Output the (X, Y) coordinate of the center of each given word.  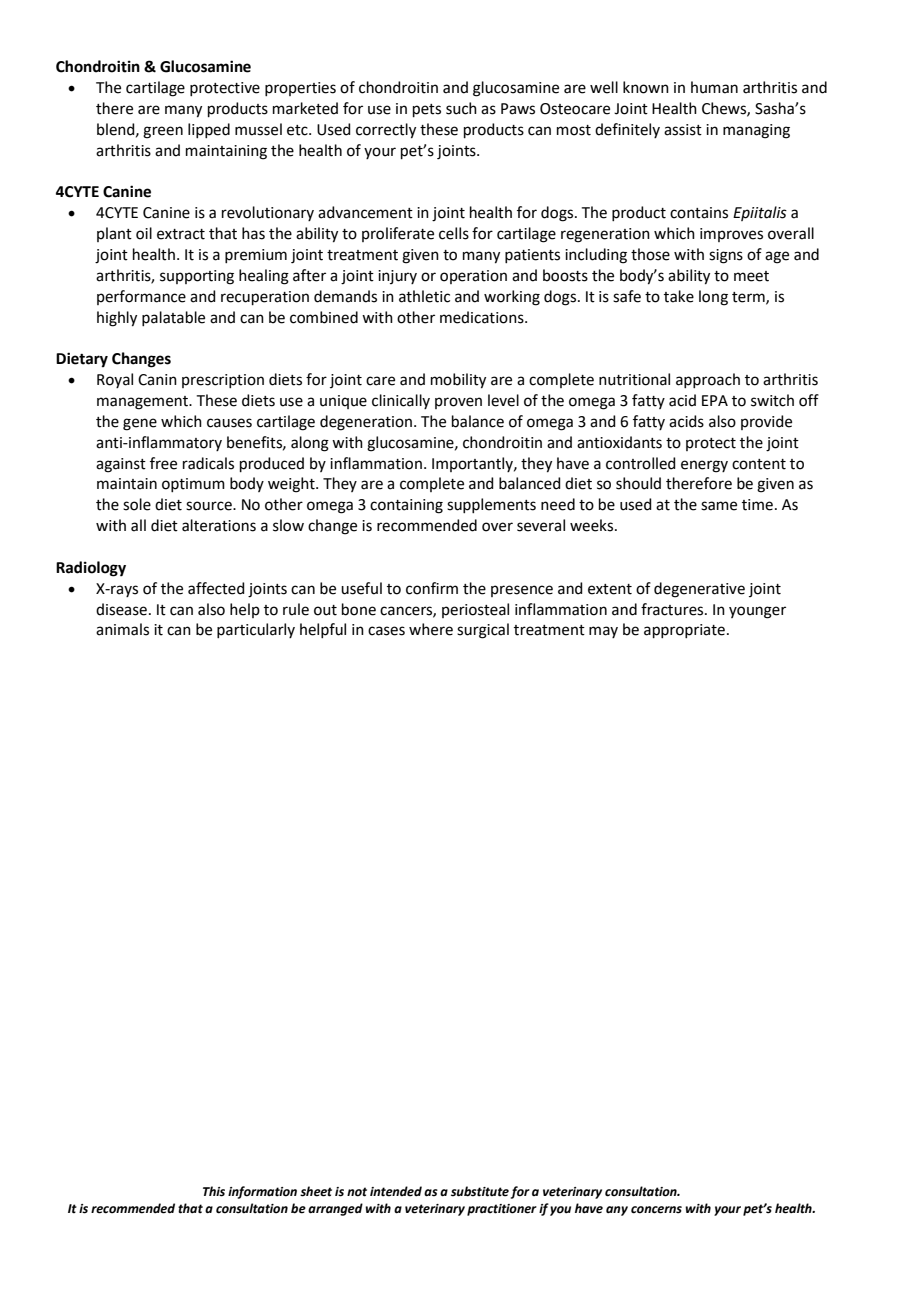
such (461, 108)
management (144, 403)
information (262, 1192)
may (603, 632)
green (163, 132)
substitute (480, 1191)
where (431, 629)
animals (122, 629)
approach (708, 380)
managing (756, 131)
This (214, 1191)
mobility (458, 381)
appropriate (684, 631)
